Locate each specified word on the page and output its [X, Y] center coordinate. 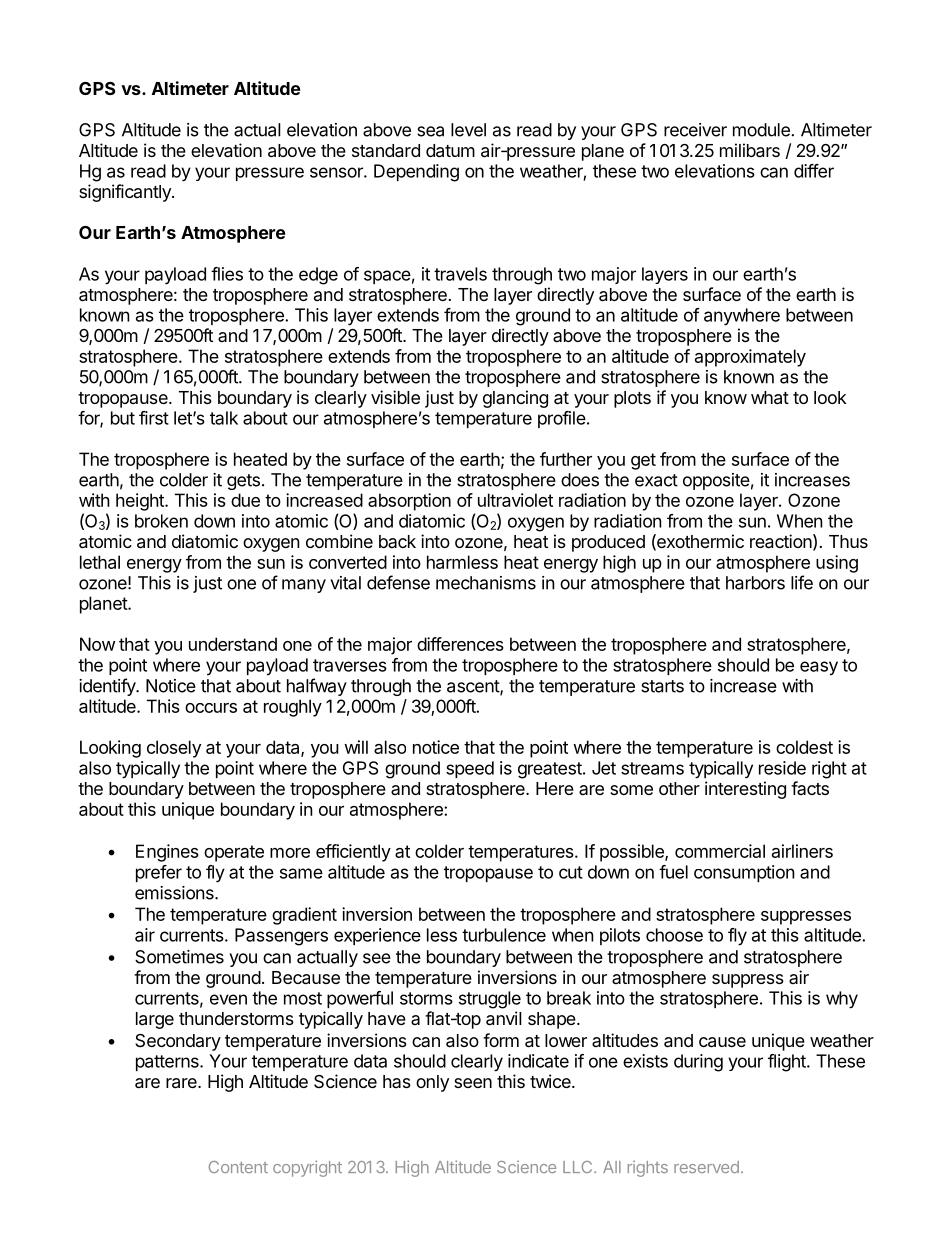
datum [450, 151]
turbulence [504, 935]
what [770, 398]
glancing [515, 399]
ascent [474, 687]
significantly [126, 193]
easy [819, 668]
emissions [175, 893]
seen [473, 1083]
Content [238, 1167]
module [762, 130]
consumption [744, 873]
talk [224, 418]
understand [233, 644]
